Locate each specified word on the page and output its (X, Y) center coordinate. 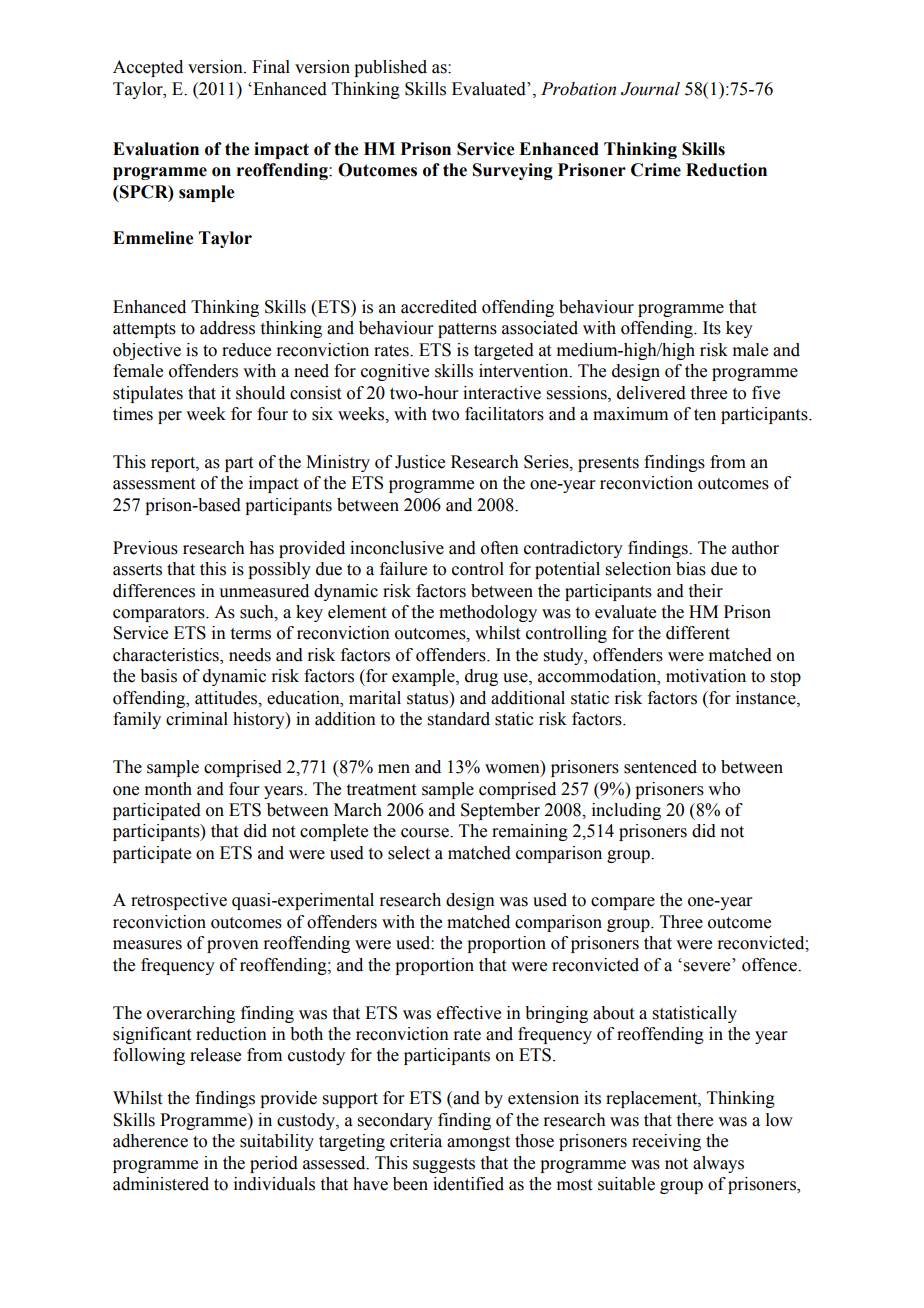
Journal (650, 89)
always (718, 1164)
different (698, 633)
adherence (150, 1141)
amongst (478, 1143)
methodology (488, 613)
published (390, 68)
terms (251, 634)
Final (271, 67)
